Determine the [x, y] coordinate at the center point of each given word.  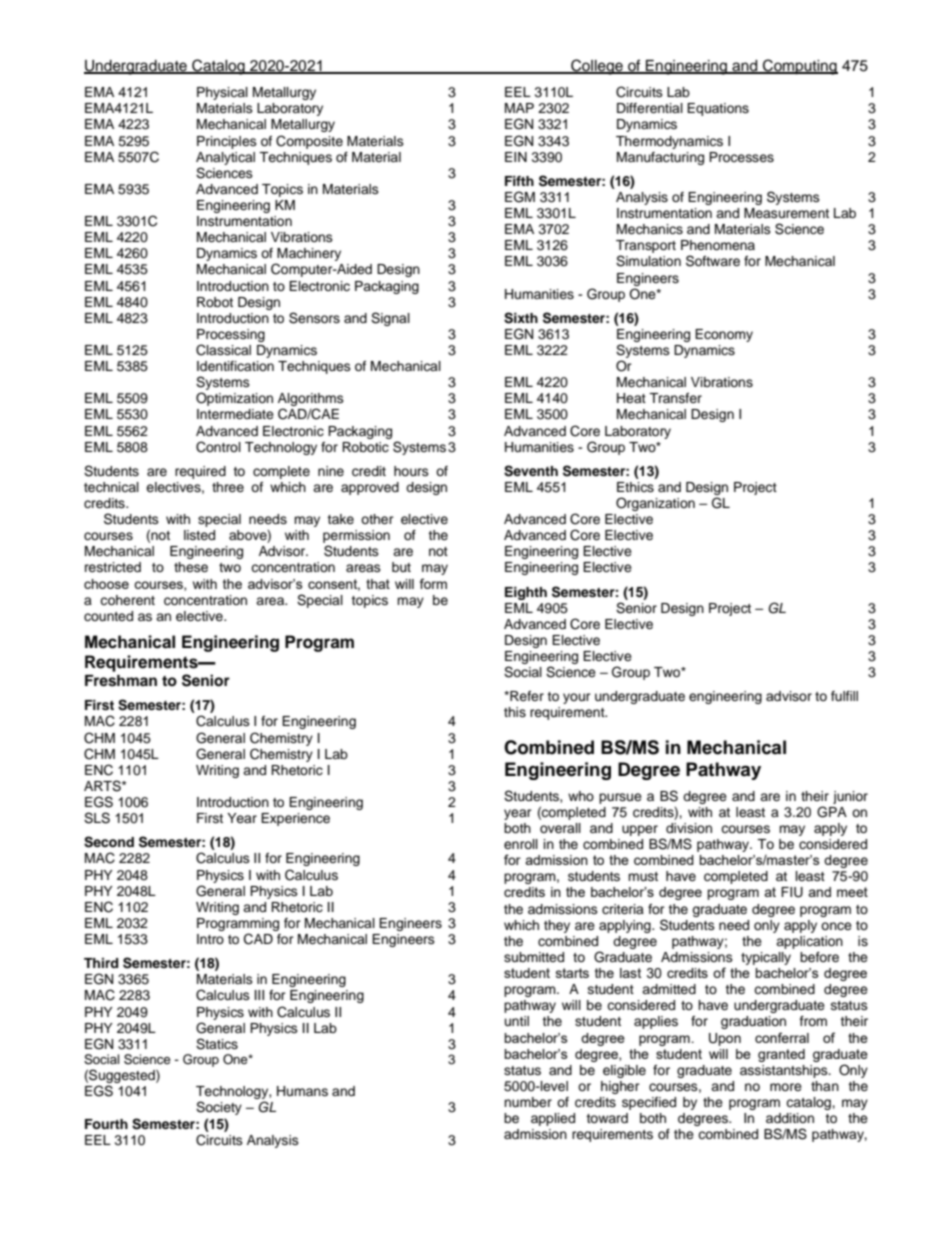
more [786, 1087]
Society [219, 1108]
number [528, 1102]
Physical [222, 93]
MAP [519, 108]
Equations [718, 109]
